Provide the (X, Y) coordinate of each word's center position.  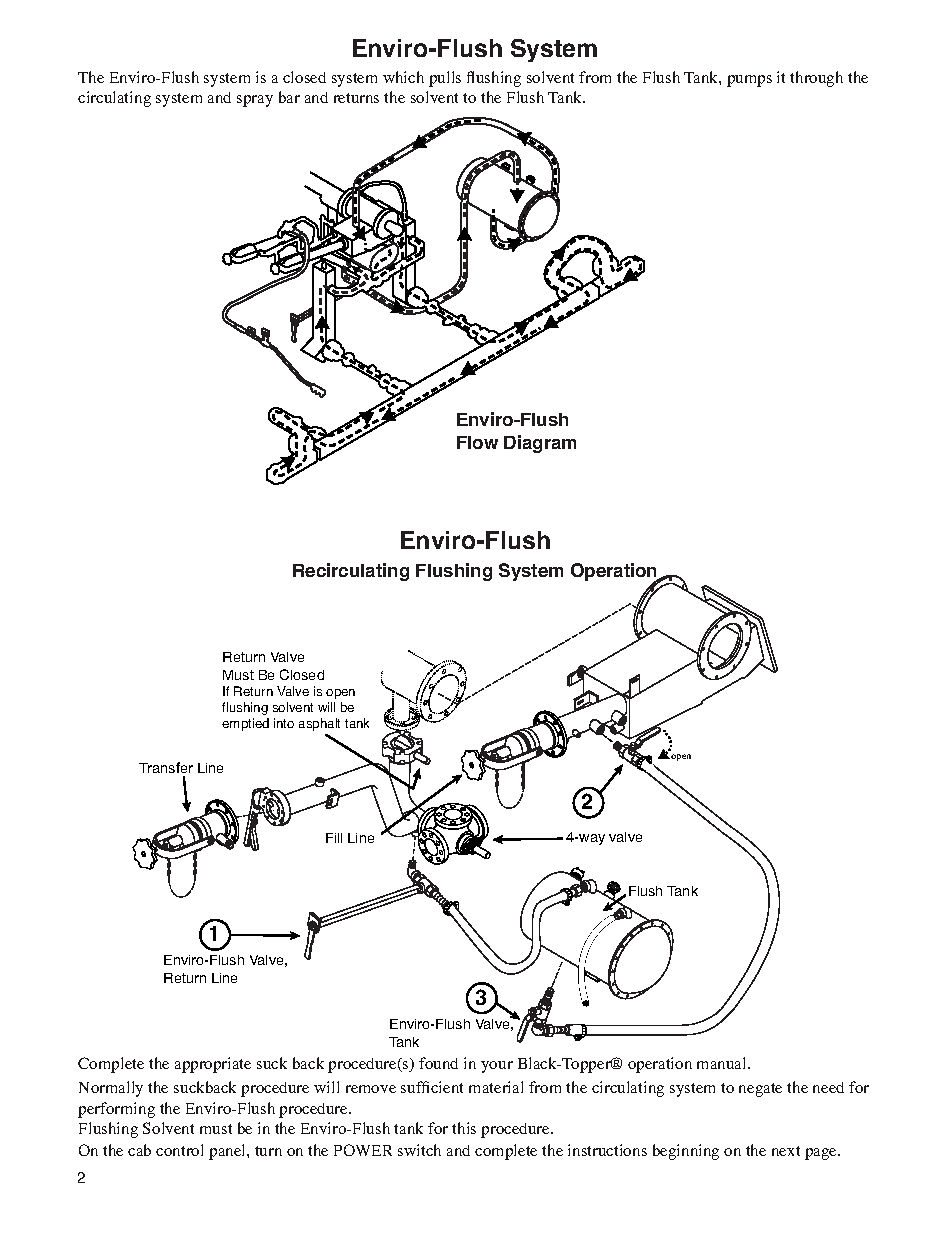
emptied (245, 724)
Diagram (540, 444)
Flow (477, 442)
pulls (445, 79)
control (179, 1150)
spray (255, 101)
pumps (749, 81)
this (464, 1128)
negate (760, 1090)
